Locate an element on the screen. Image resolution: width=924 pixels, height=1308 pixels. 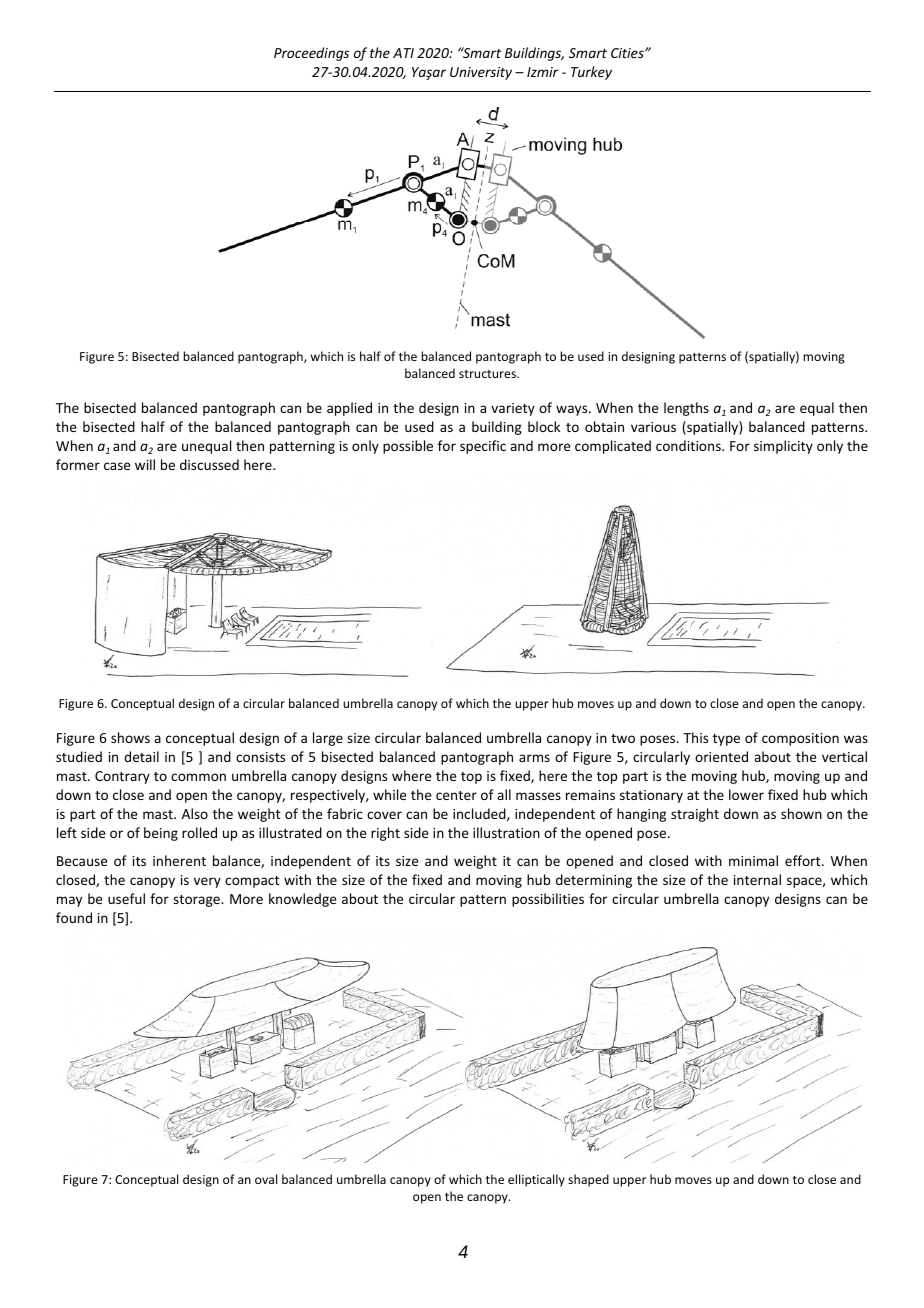
will is located at coordinates (145, 464).
